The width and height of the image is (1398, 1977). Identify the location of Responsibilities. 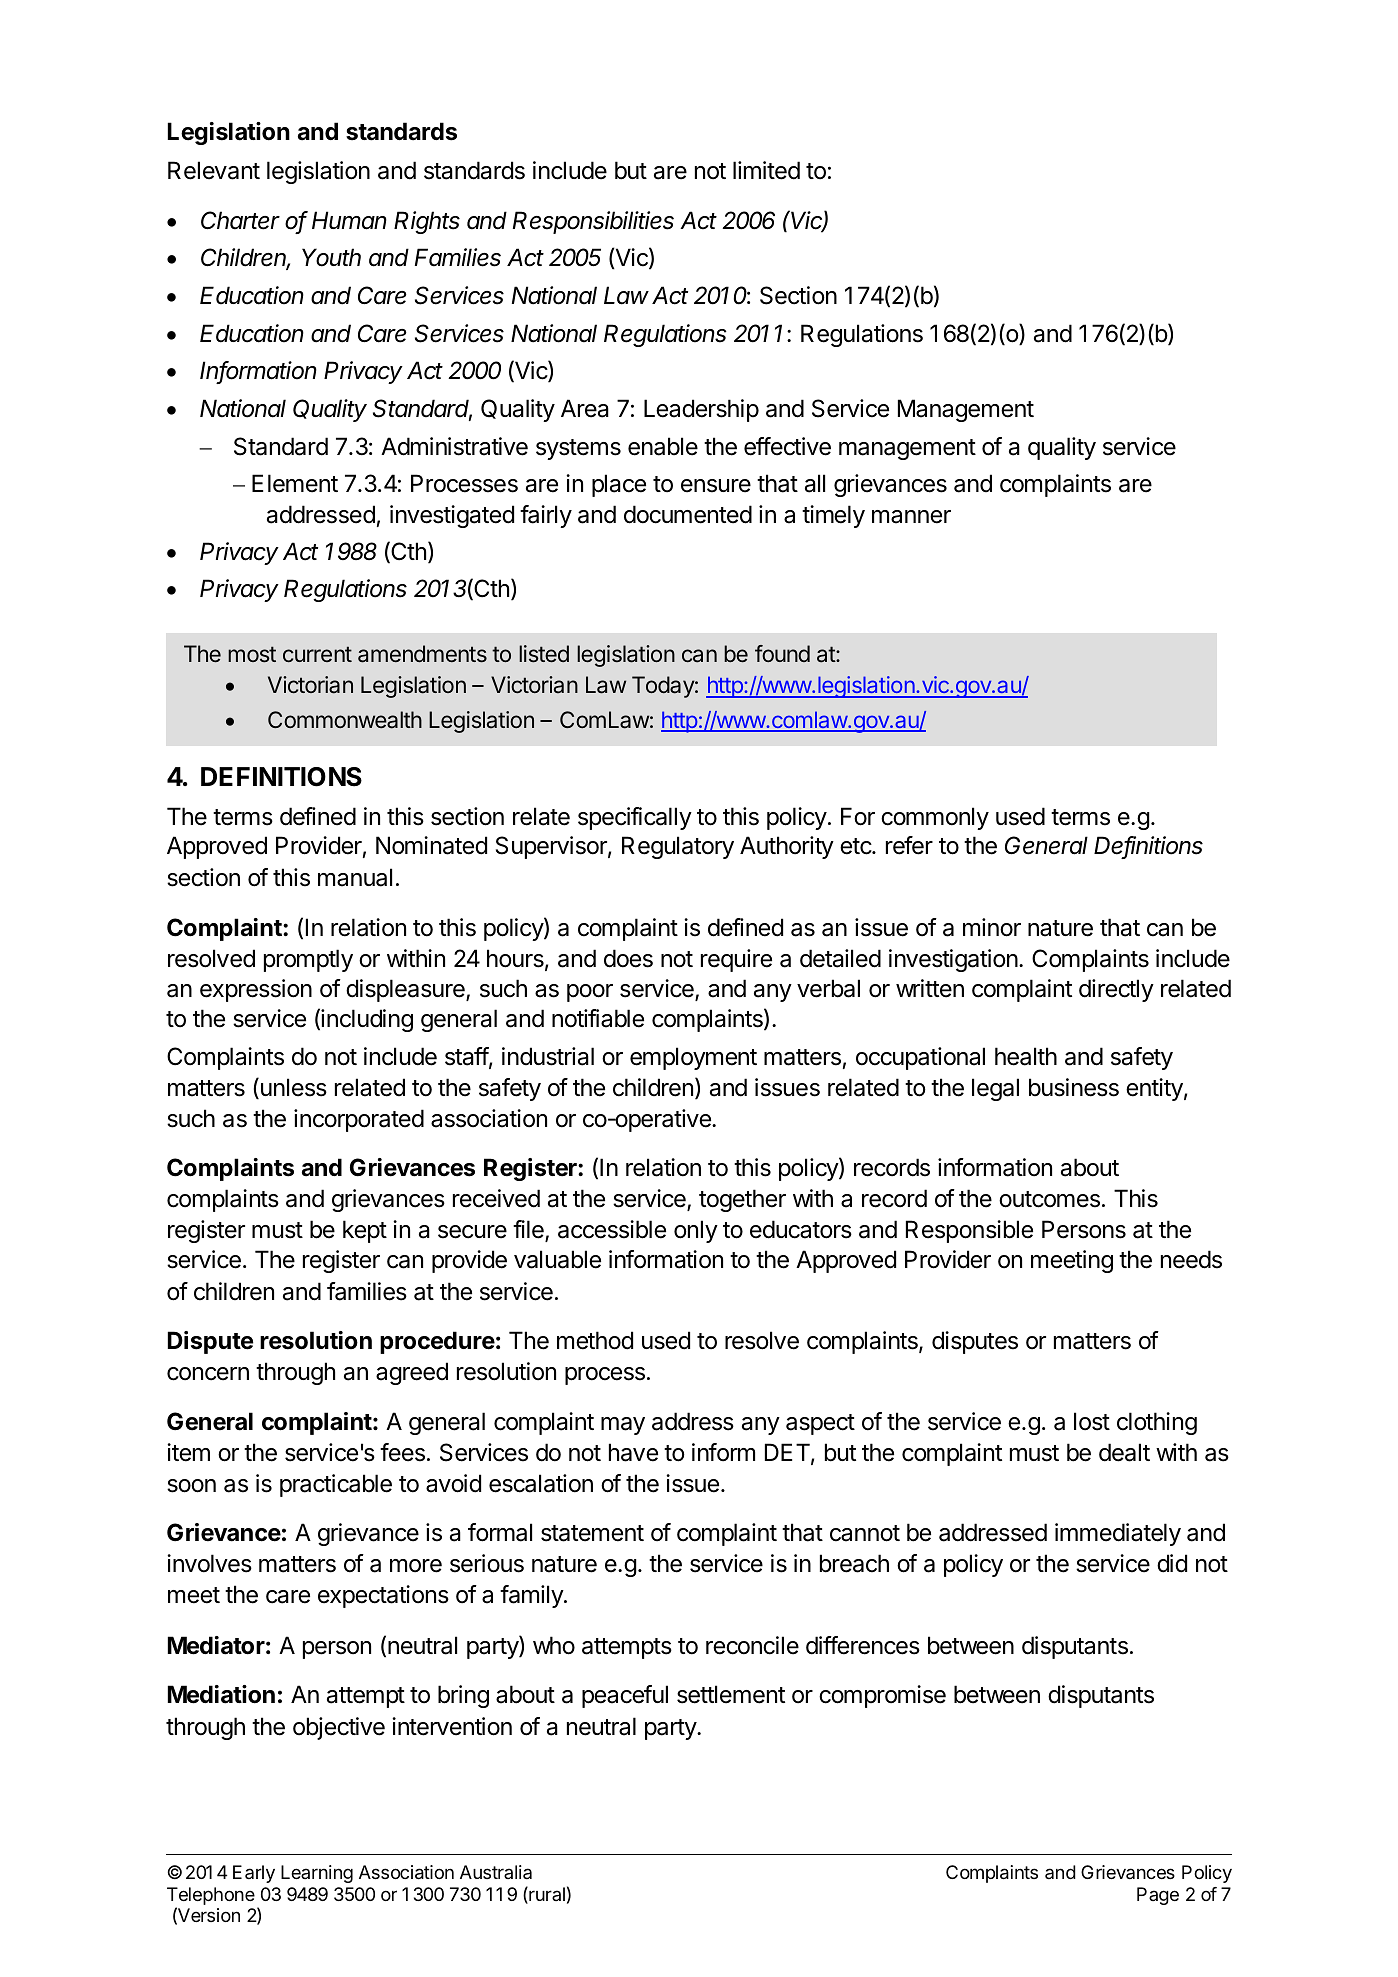
(593, 222).
